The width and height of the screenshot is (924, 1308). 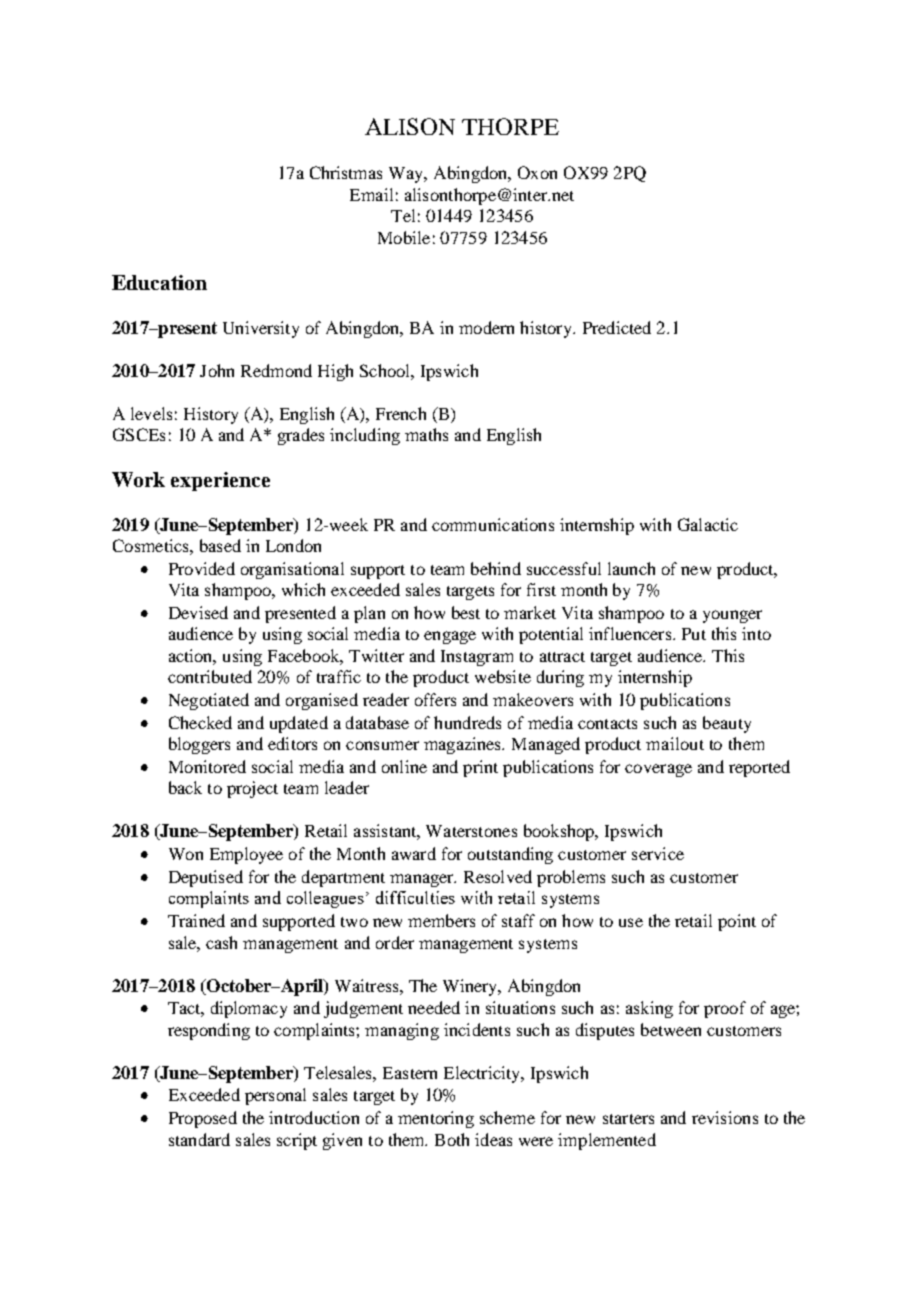 What do you see at coordinates (159, 282) in the screenshot?
I see `Education` at bounding box center [159, 282].
